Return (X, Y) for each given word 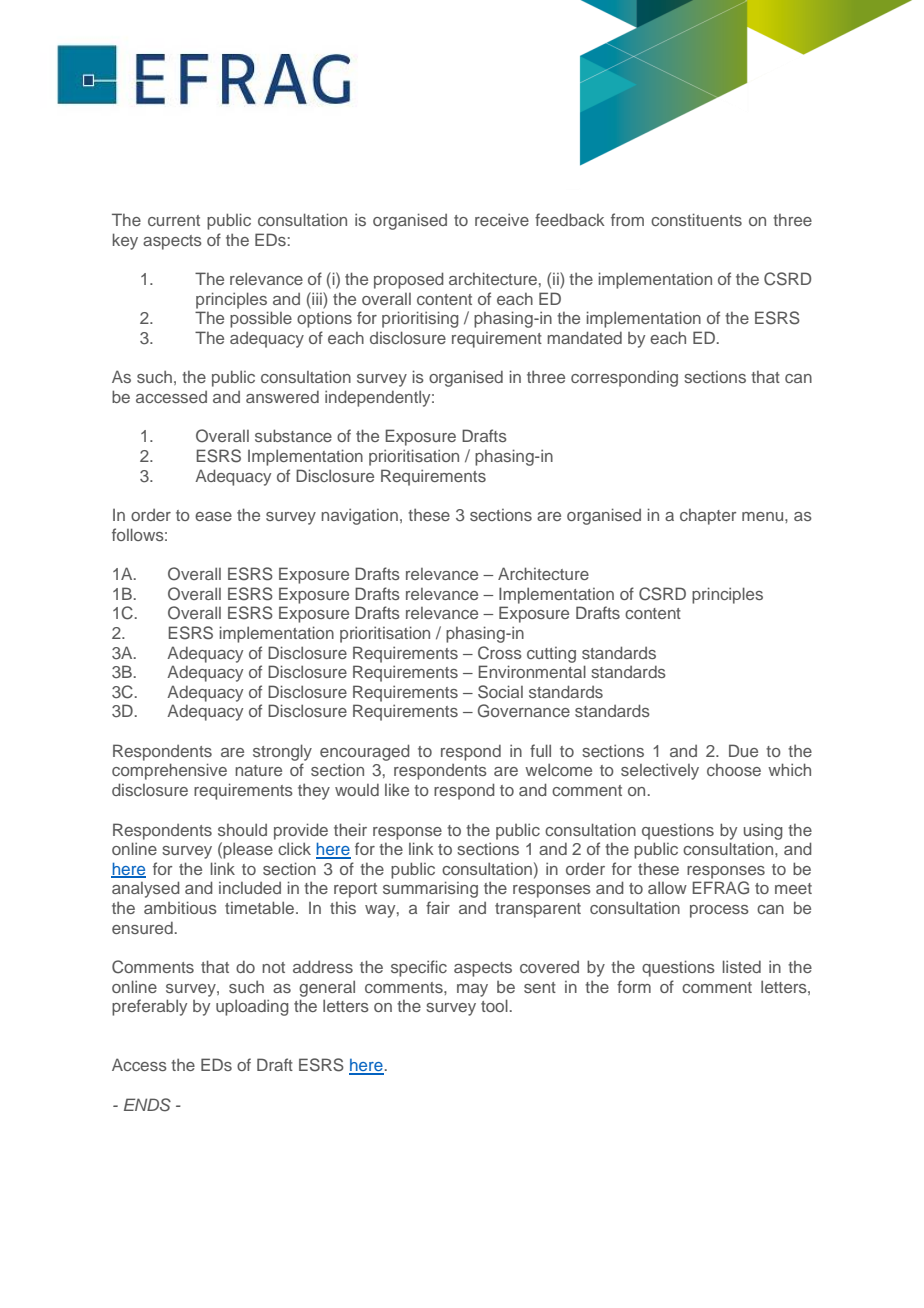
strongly (282, 752)
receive (502, 219)
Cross (500, 653)
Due (743, 750)
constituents (696, 219)
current (174, 220)
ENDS (147, 1105)
